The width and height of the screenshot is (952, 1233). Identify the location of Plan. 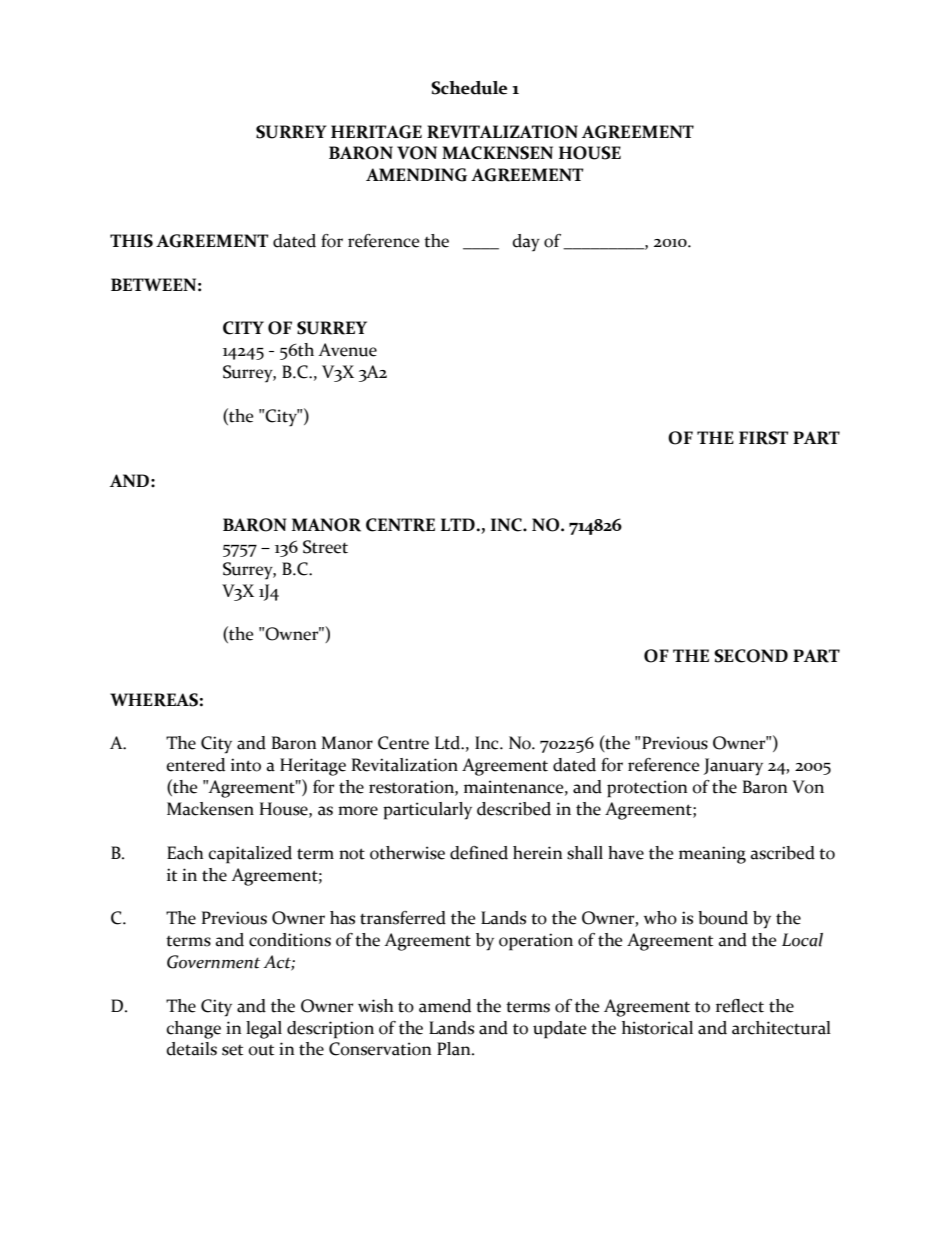
(455, 1049).
